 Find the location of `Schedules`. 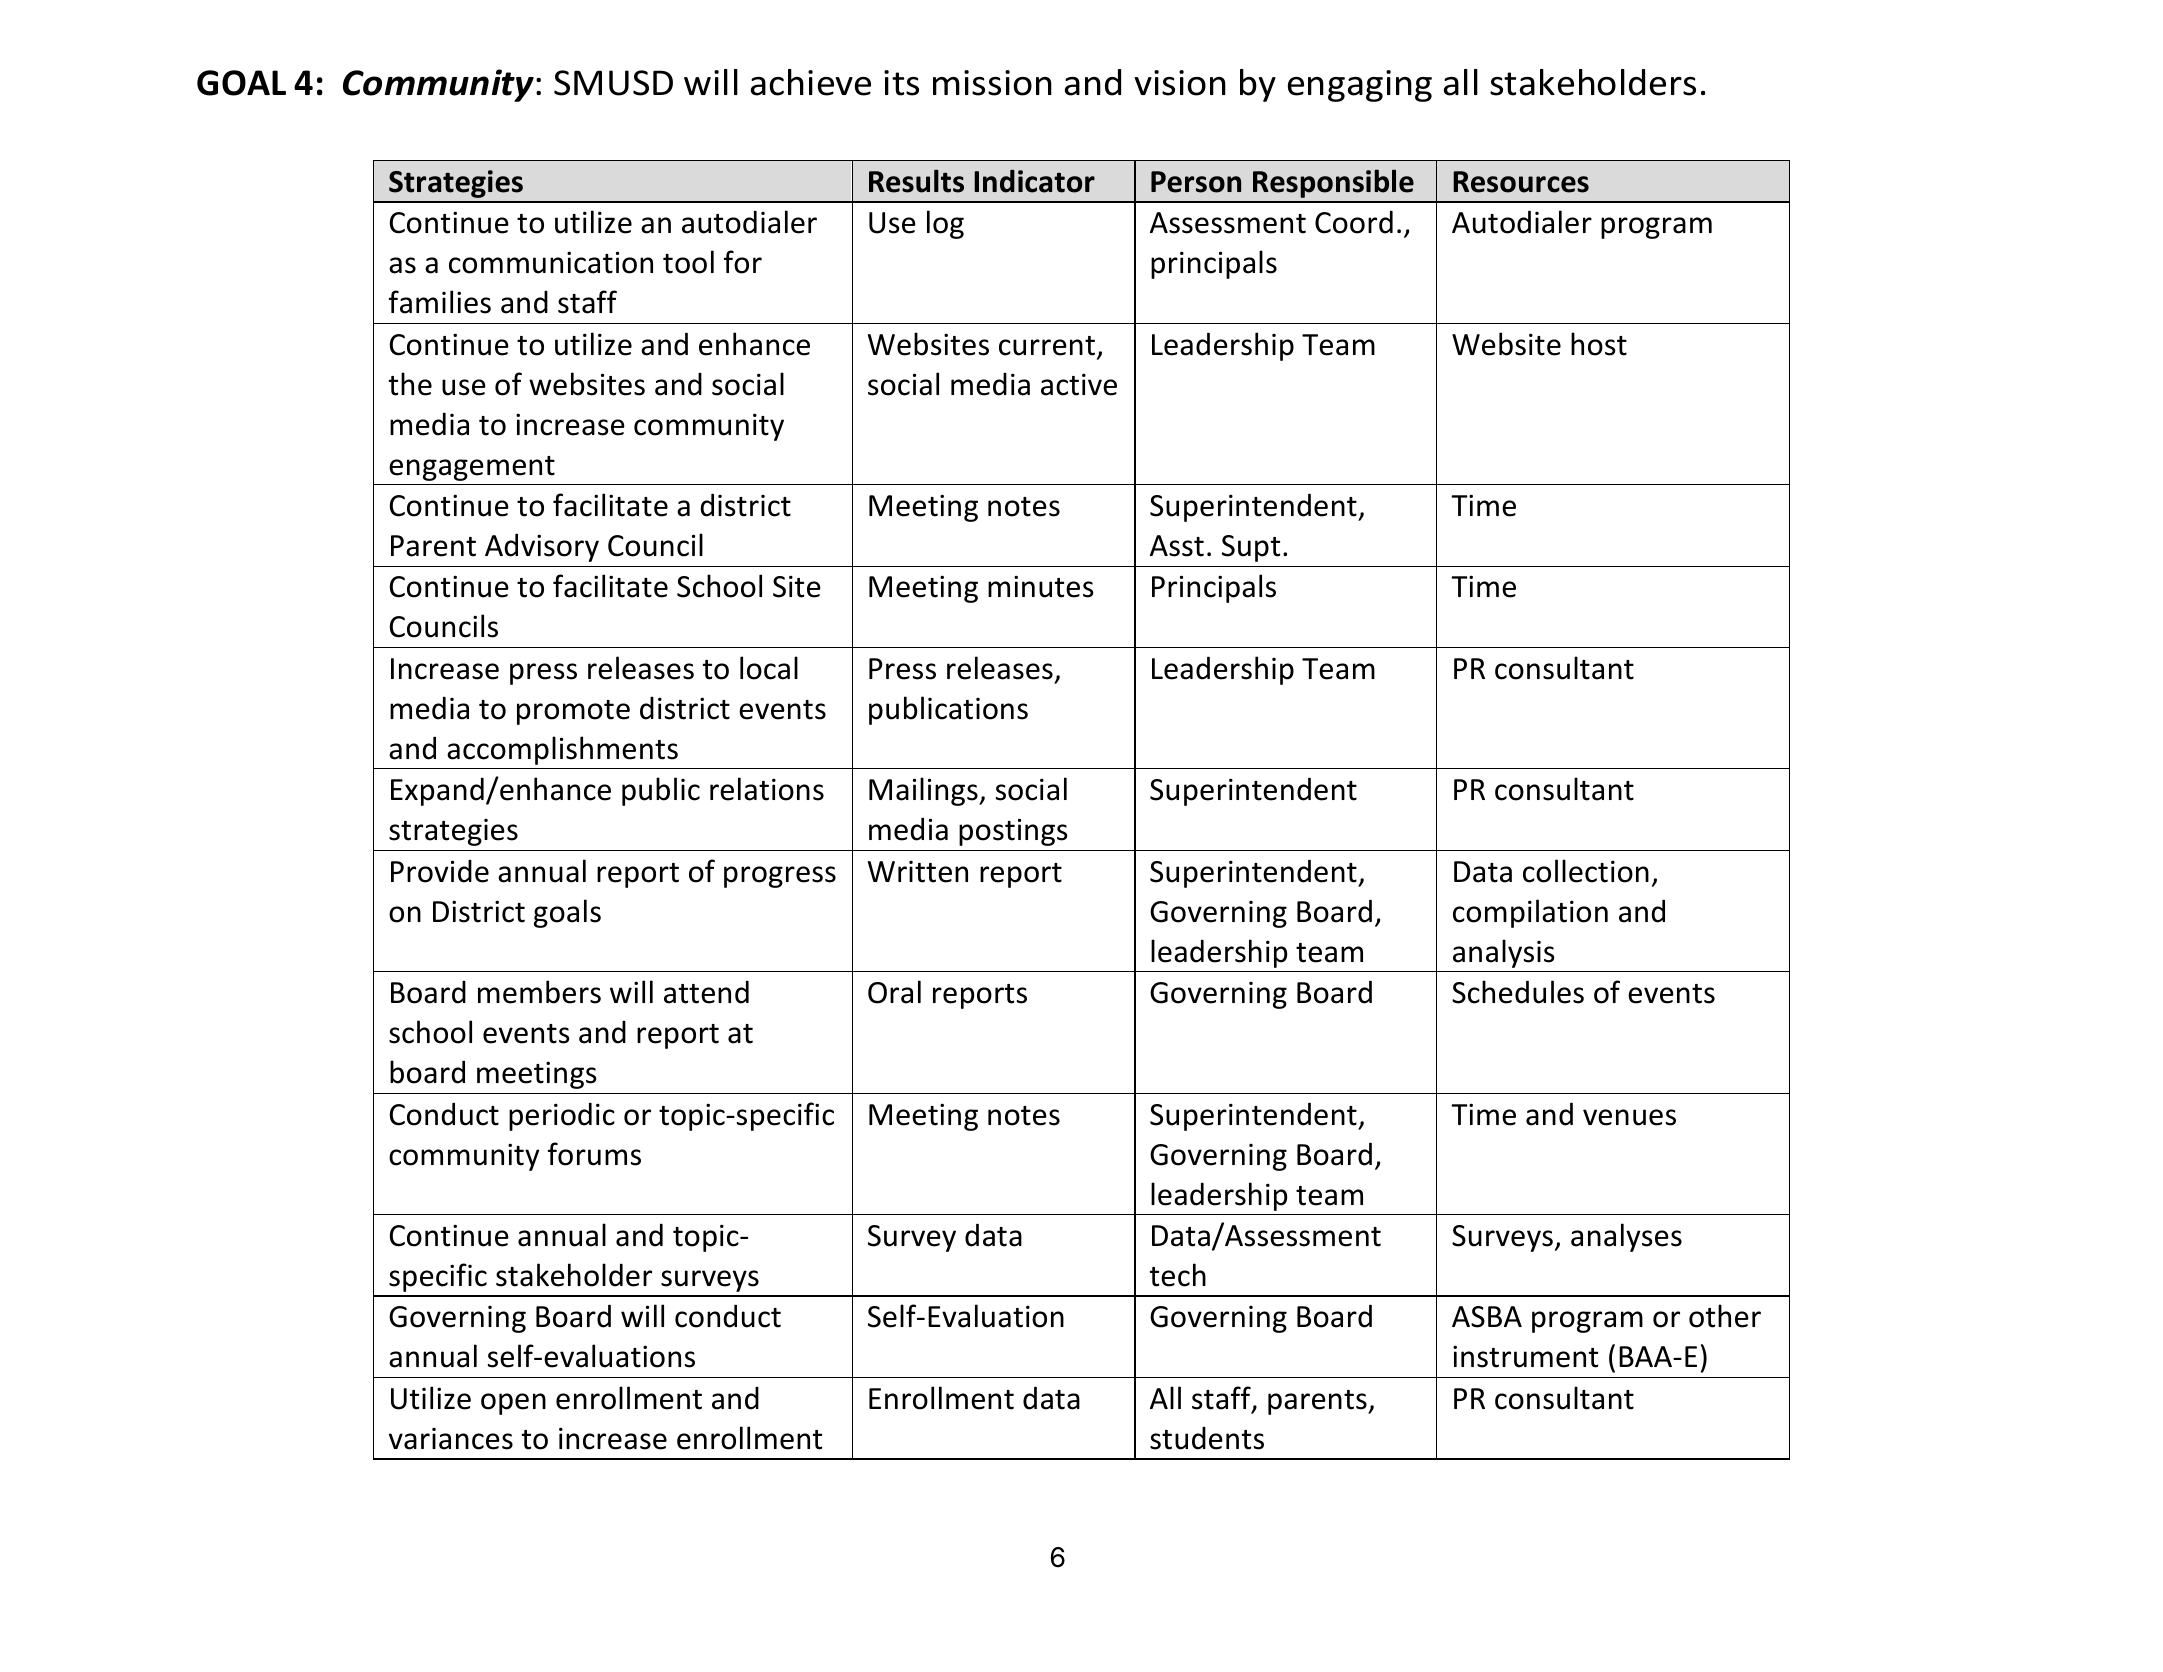

Schedules is located at coordinates (1518, 992).
